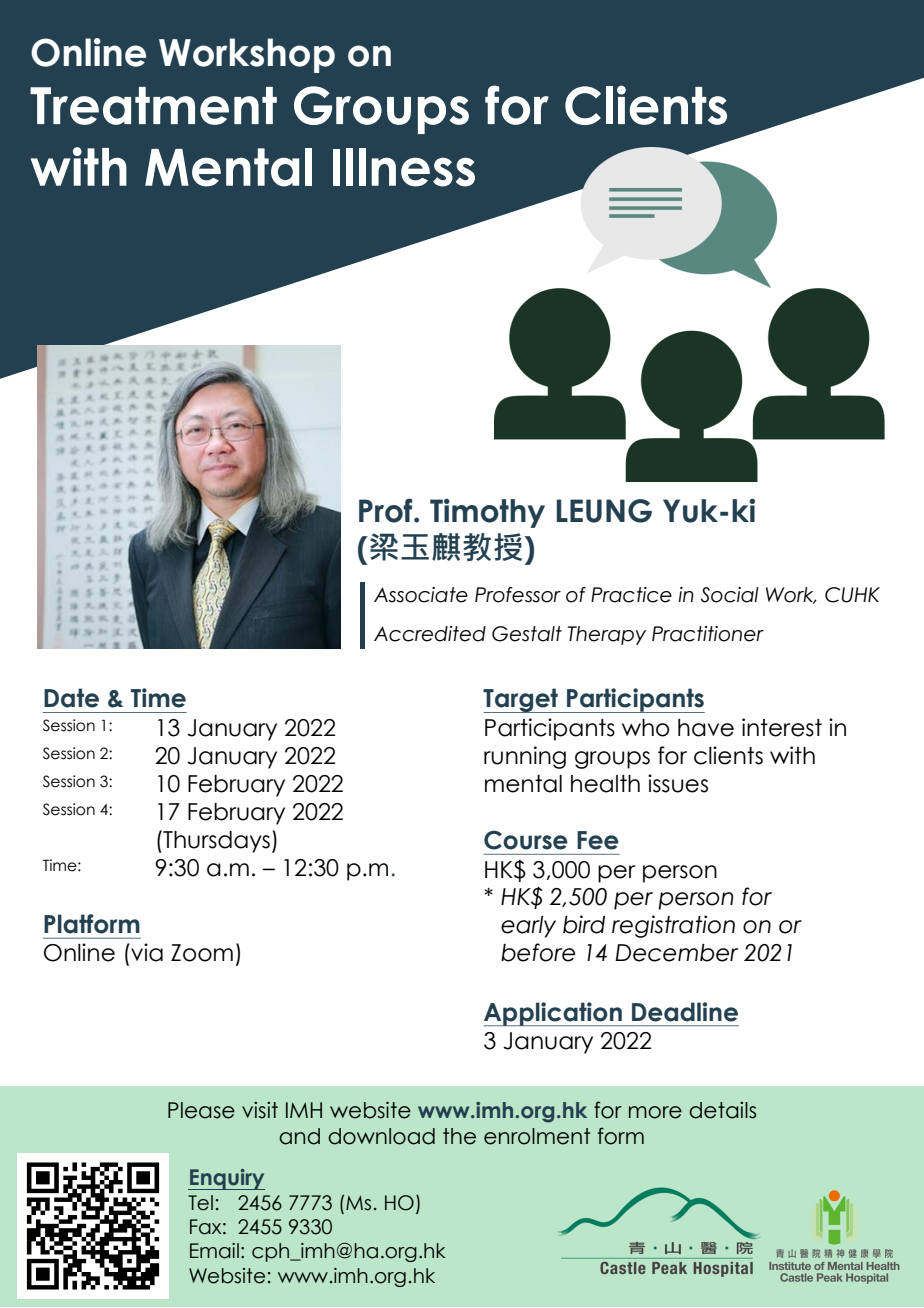 The height and width of the screenshot is (1308, 924). What do you see at coordinates (71, 698) in the screenshot?
I see `Date` at bounding box center [71, 698].
